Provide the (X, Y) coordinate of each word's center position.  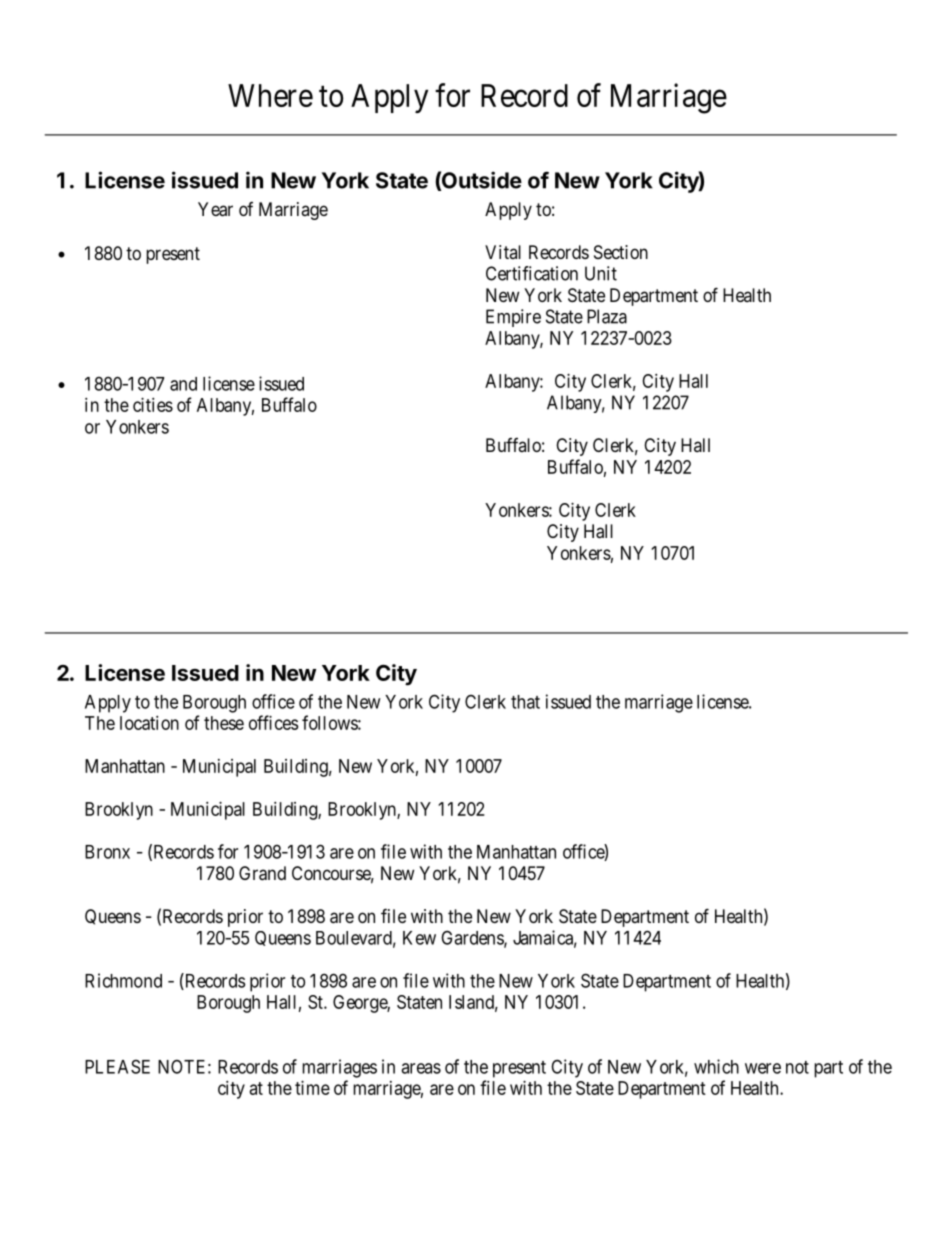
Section (621, 252)
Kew (419, 938)
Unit (601, 273)
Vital (503, 252)
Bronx (107, 852)
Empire (513, 318)
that (525, 702)
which (716, 1066)
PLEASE (117, 1066)
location (149, 723)
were (763, 1068)
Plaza (607, 316)
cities (153, 405)
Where (270, 95)
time (312, 1088)
